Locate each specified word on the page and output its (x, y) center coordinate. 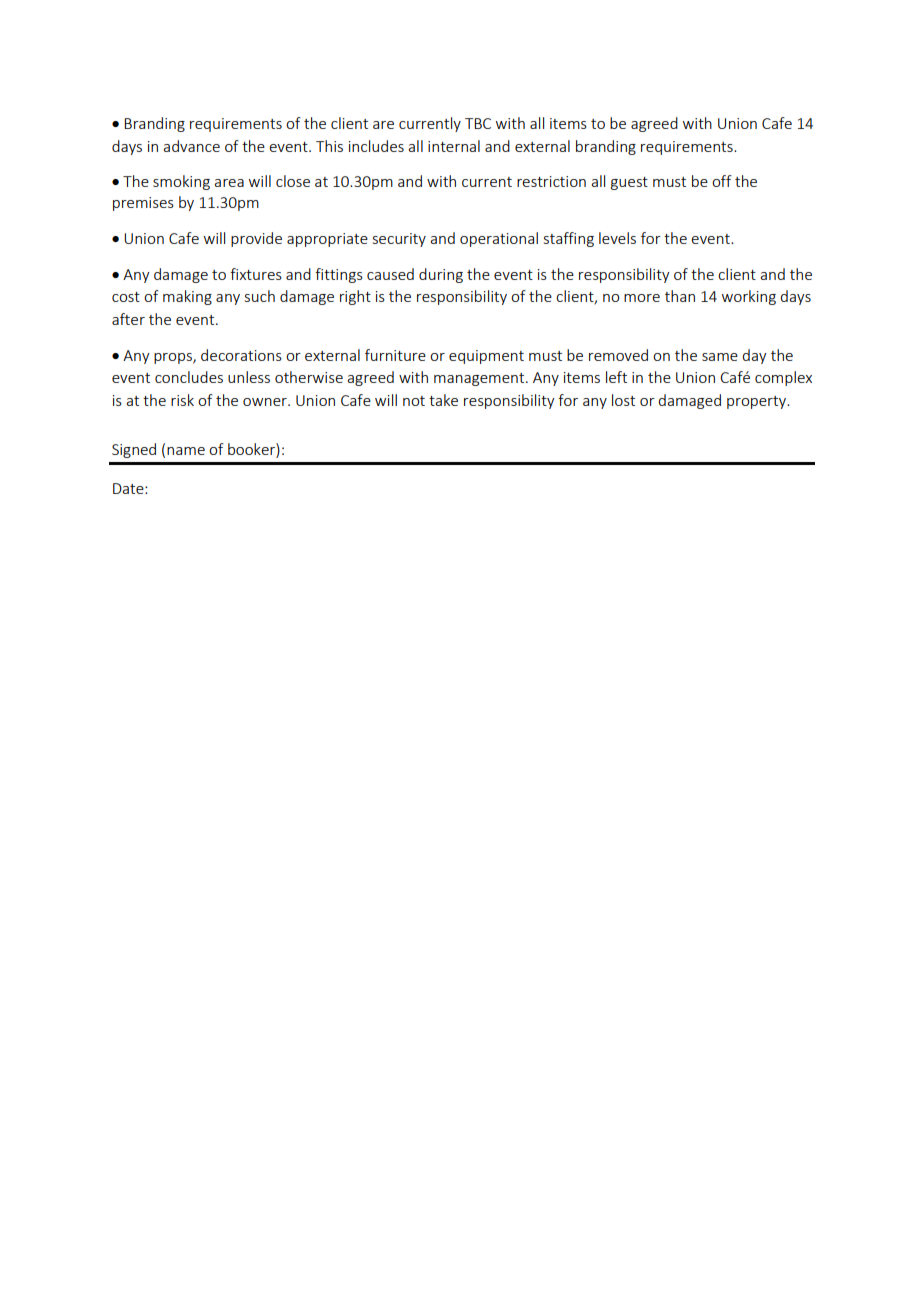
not (414, 401)
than (680, 296)
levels (617, 238)
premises (143, 204)
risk (182, 400)
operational (499, 239)
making (187, 297)
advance (191, 146)
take (443, 400)
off (722, 181)
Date (129, 488)
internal (454, 146)
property (758, 402)
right (355, 297)
